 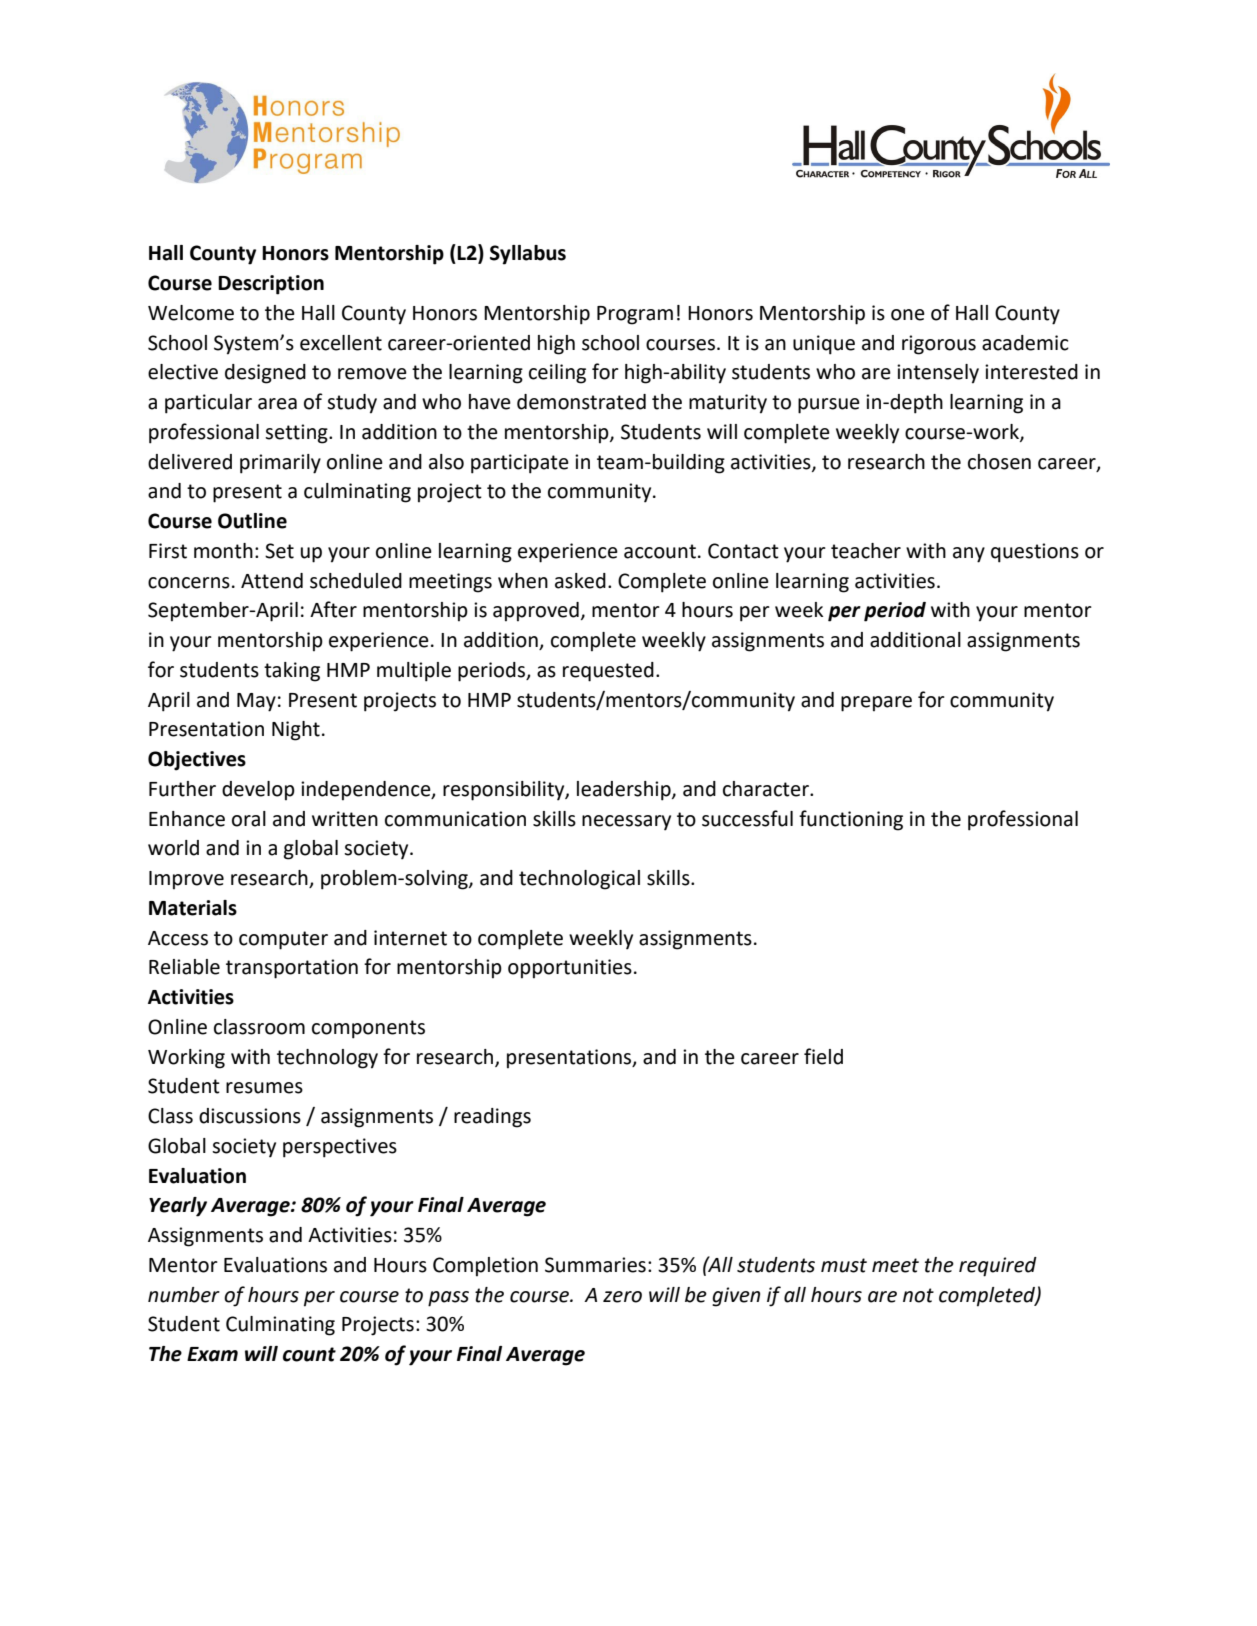 I want to click on rigorous, so click(x=939, y=345).
